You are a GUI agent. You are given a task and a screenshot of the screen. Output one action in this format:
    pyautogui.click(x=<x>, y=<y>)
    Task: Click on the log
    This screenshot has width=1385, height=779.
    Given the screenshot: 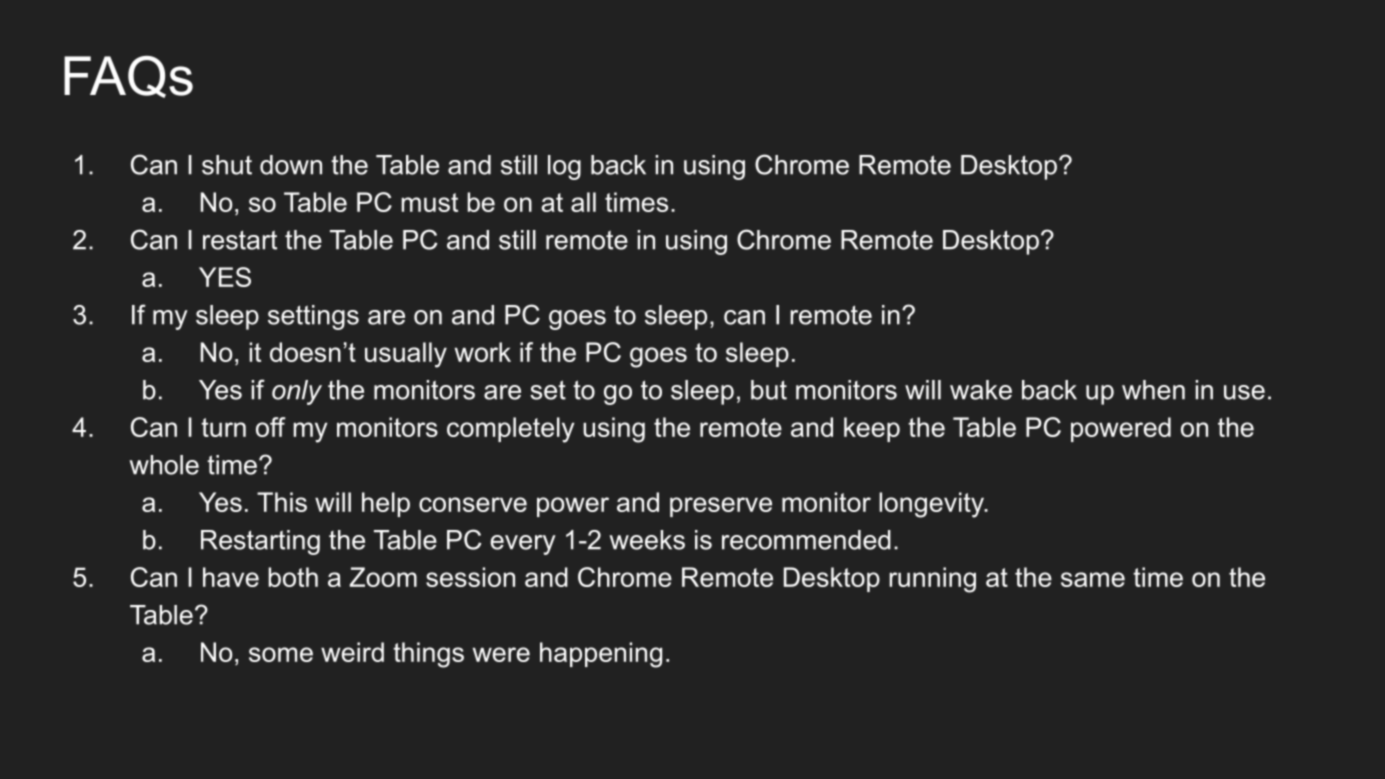 What is the action you would take?
    pyautogui.click(x=564, y=167)
